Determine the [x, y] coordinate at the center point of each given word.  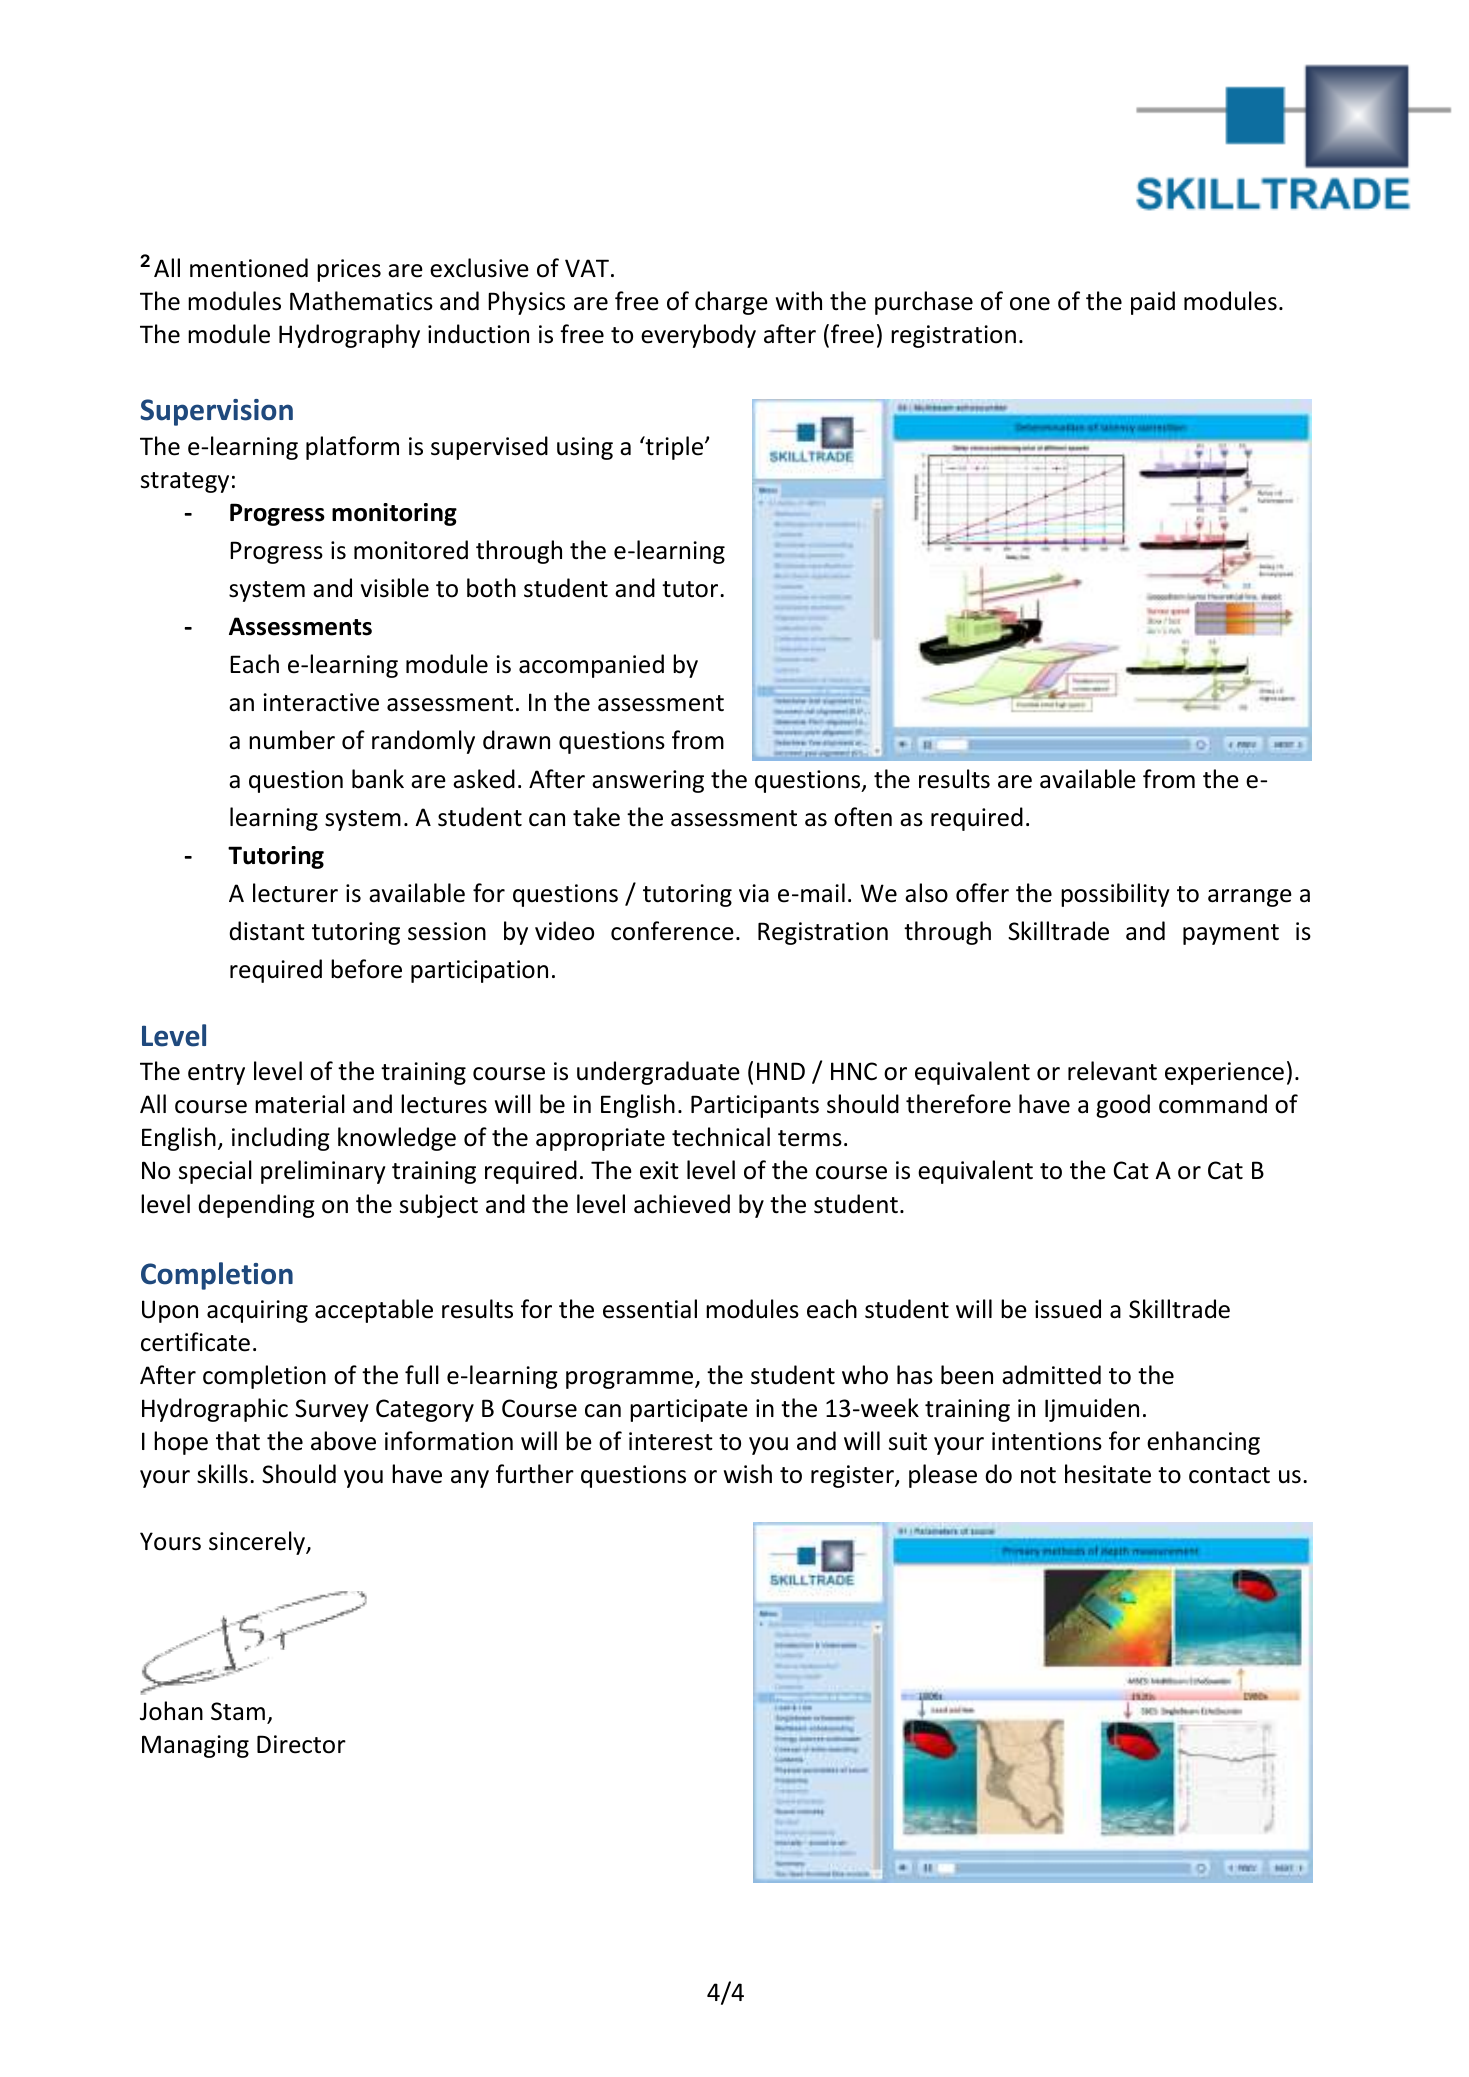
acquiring [257, 1311]
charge [731, 303]
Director [301, 1744]
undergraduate [658, 1073]
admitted [1051, 1375]
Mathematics [361, 301]
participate [689, 1410]
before [366, 969]
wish [748, 1474]
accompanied [591, 666]
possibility [1115, 895]
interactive [321, 702]
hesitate [1108, 1474]
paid [1153, 303]
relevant [1112, 1071]
